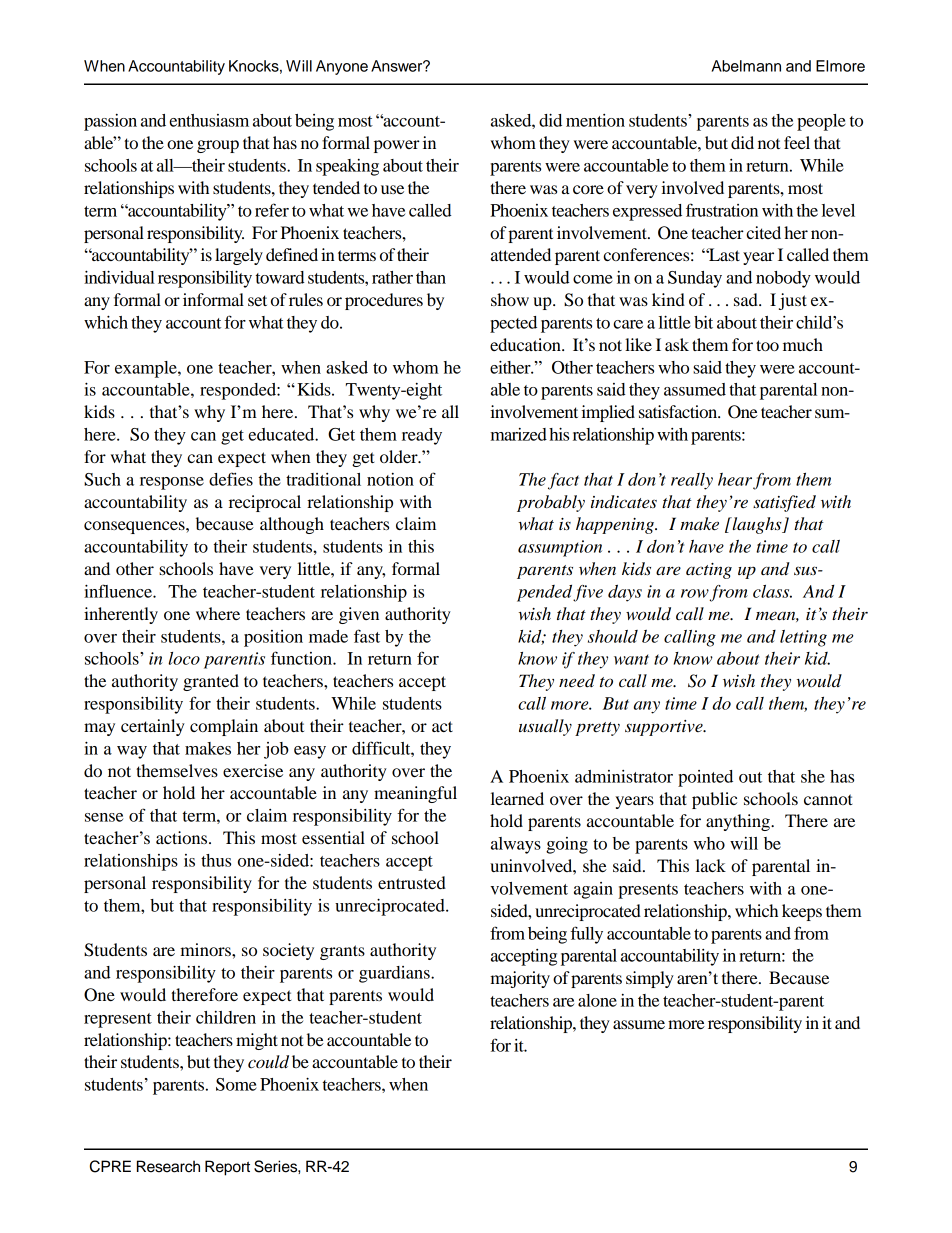 The image size is (952, 1233). I want to click on Research, so click(168, 1166).
